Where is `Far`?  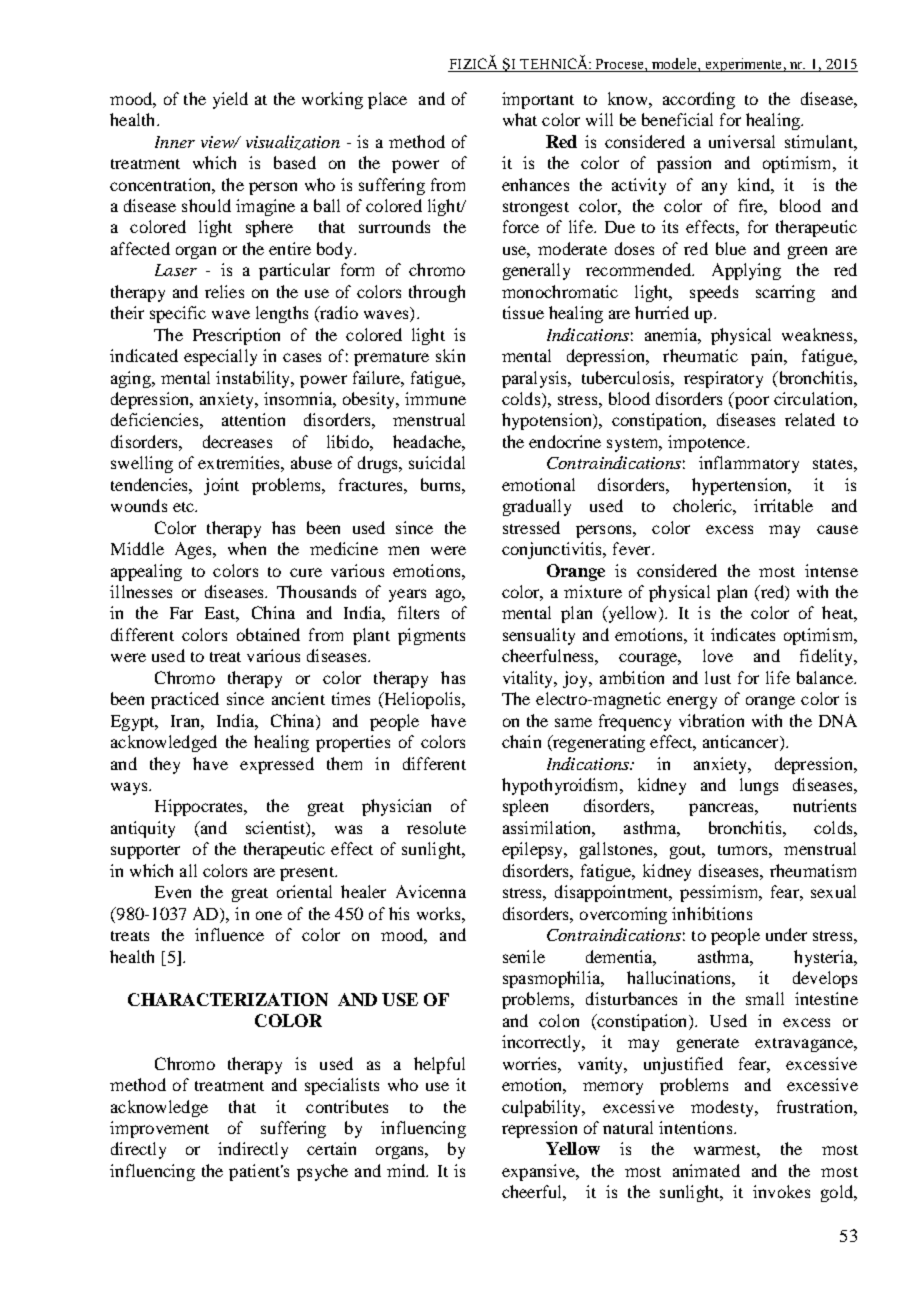
Far is located at coordinates (181, 613).
